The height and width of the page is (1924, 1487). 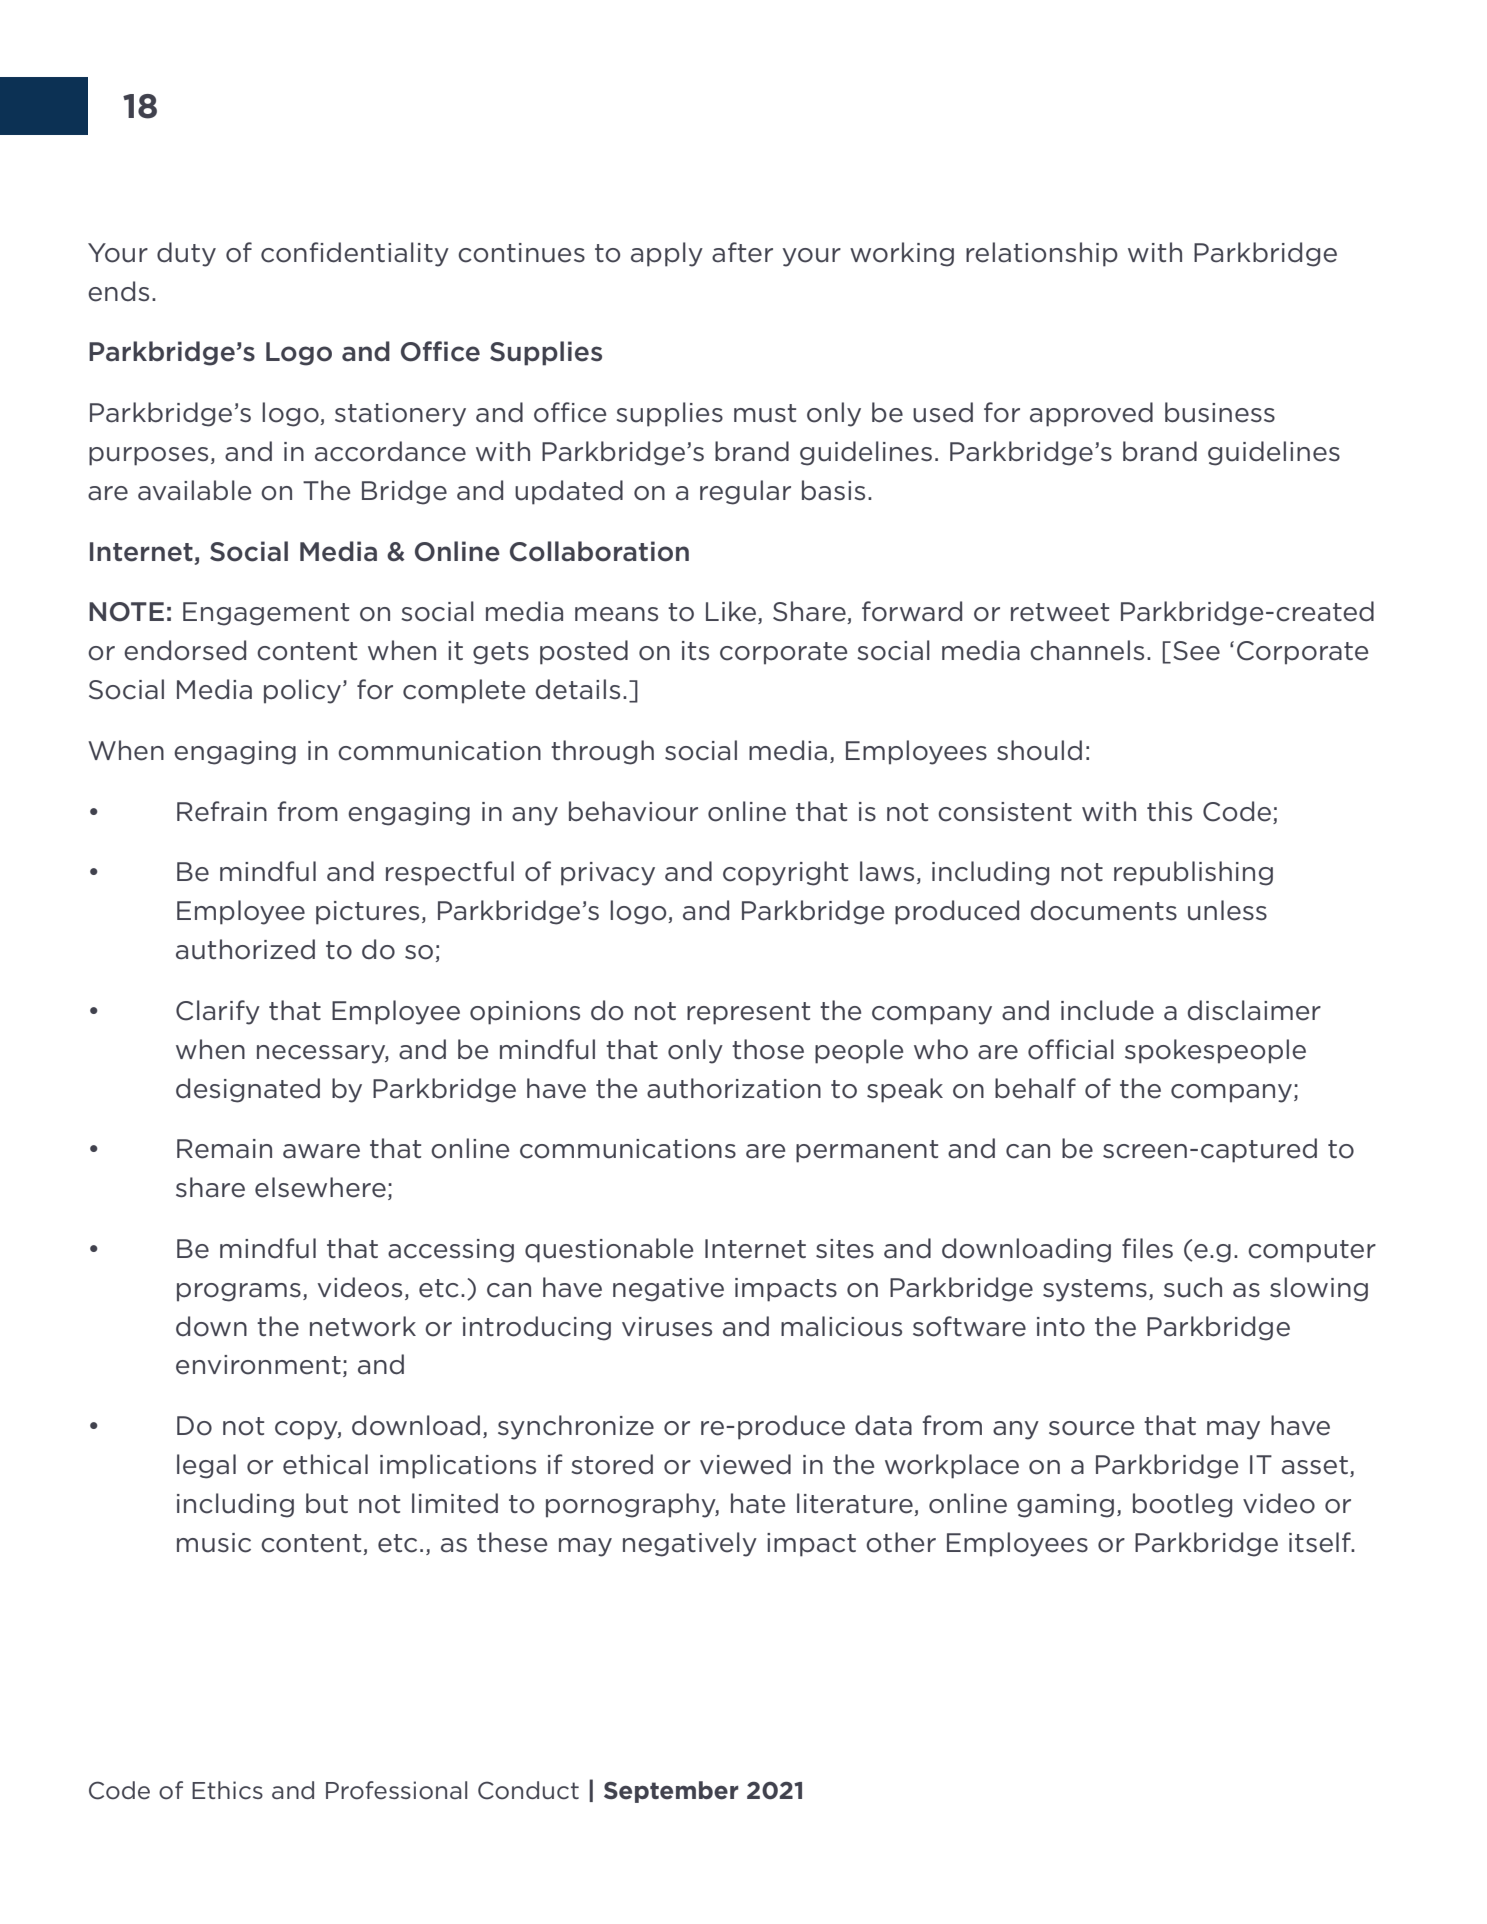 I want to click on Ethics, so click(x=227, y=1790).
